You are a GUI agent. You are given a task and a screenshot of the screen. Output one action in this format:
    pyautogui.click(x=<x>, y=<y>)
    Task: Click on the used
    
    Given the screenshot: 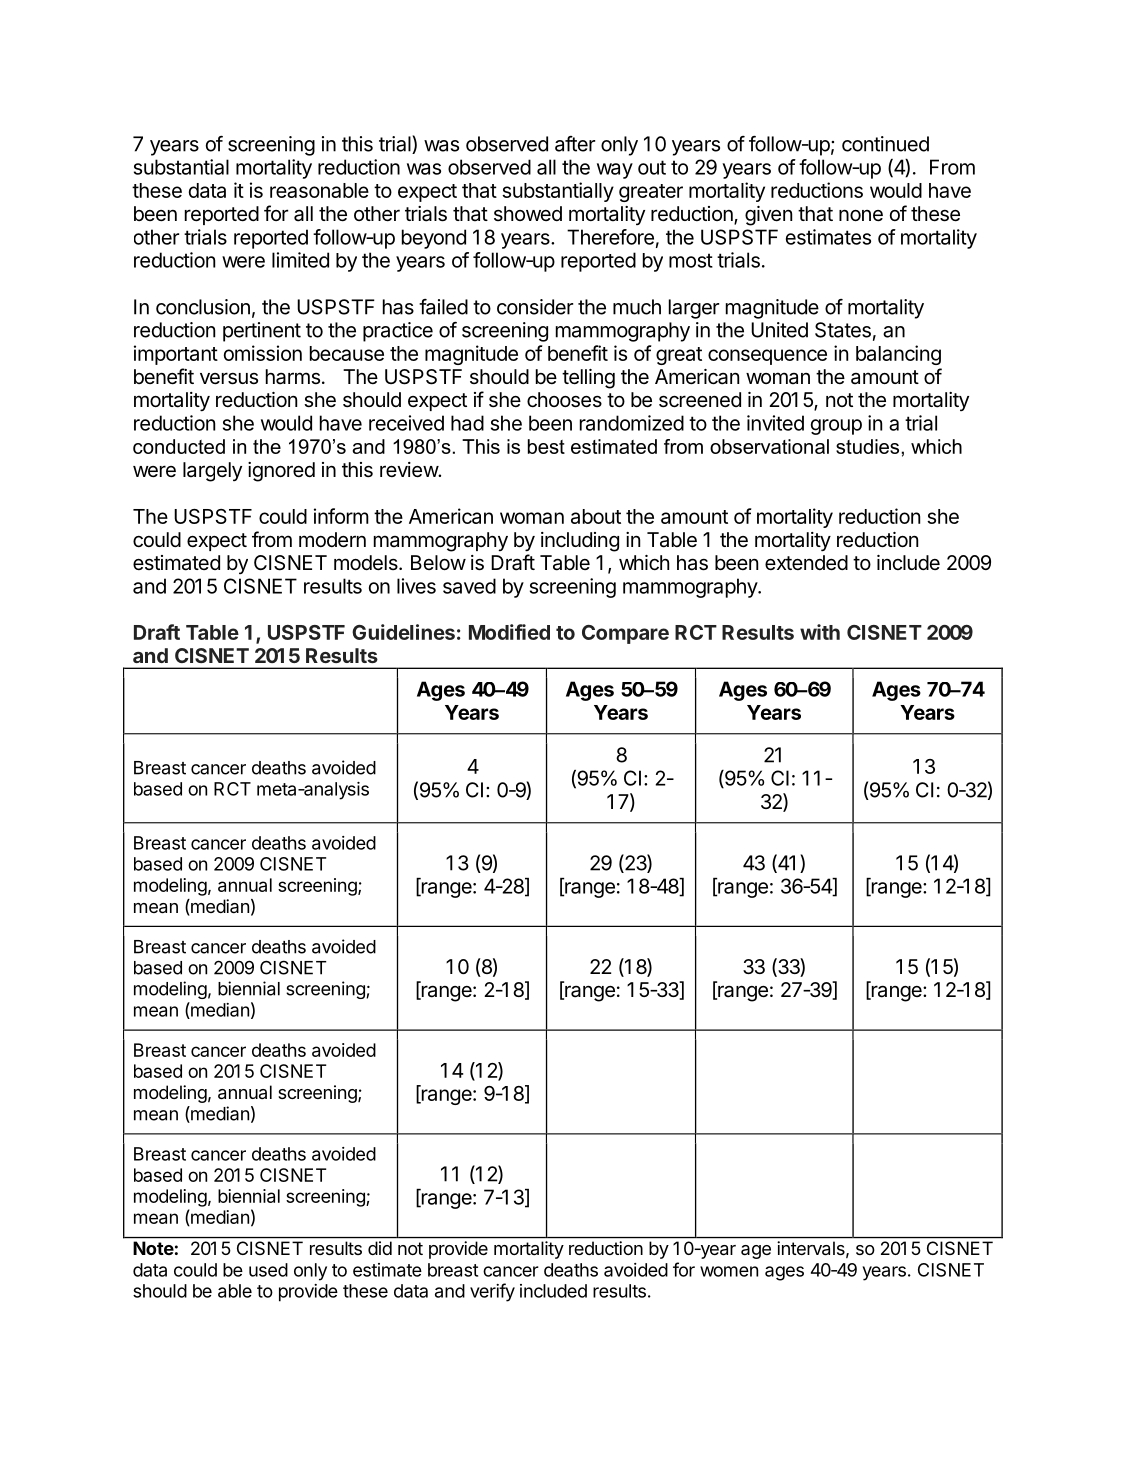 What is the action you would take?
    pyautogui.click(x=268, y=1270)
